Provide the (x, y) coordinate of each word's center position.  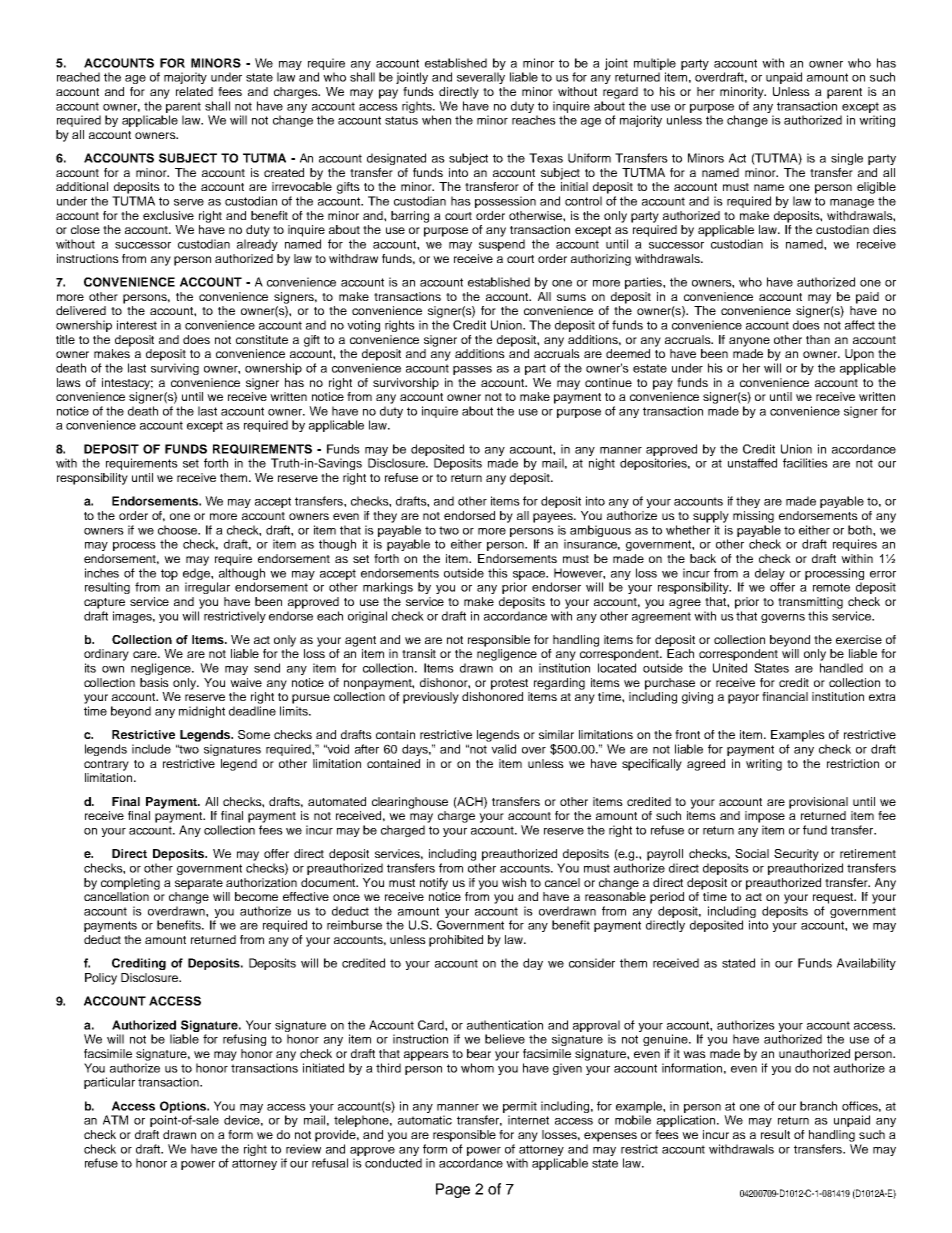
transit (419, 653)
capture (104, 603)
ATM (115, 1120)
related (194, 91)
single (847, 159)
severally (481, 78)
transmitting (810, 603)
